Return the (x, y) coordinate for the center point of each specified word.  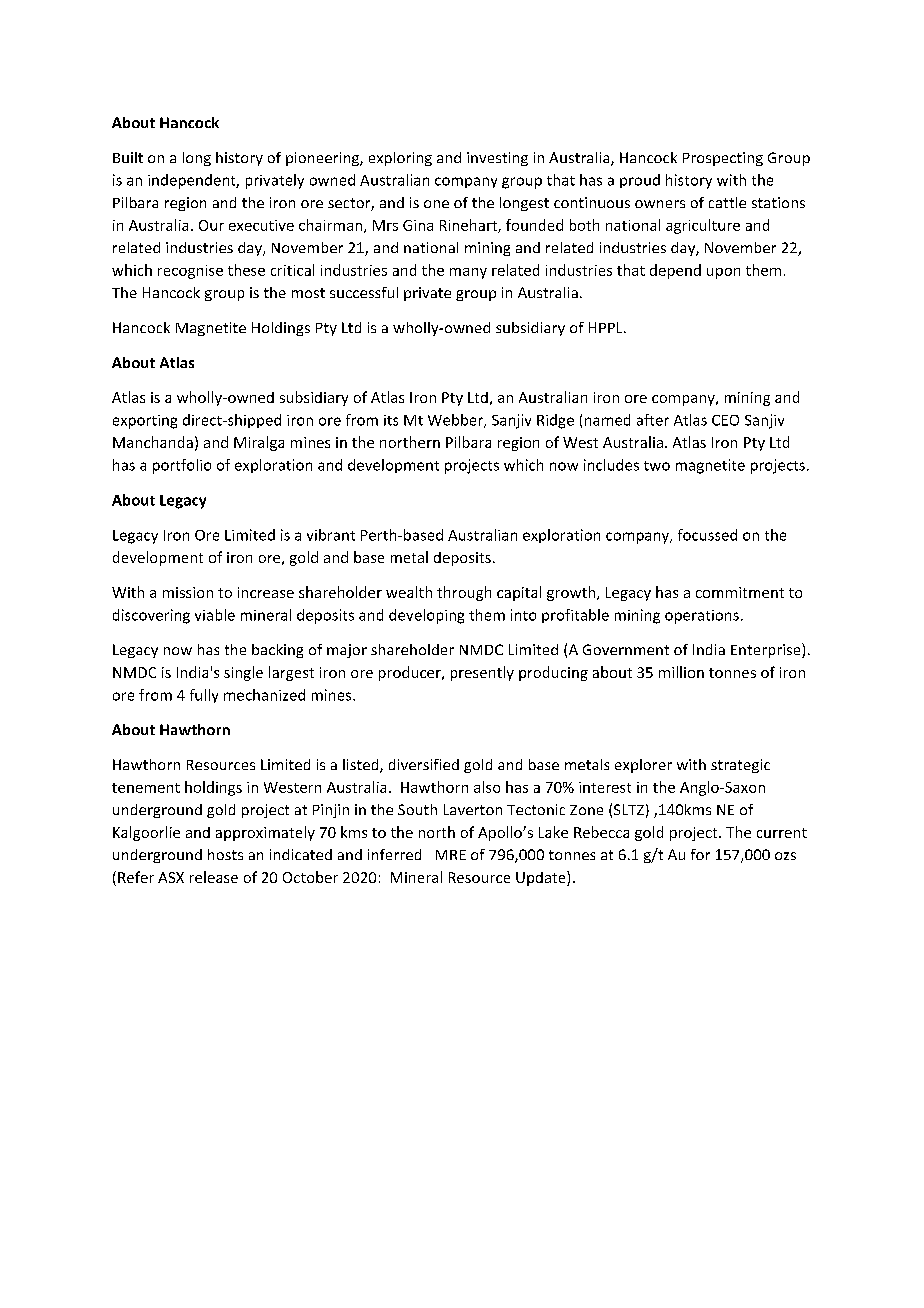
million (681, 672)
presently (482, 673)
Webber (456, 421)
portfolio (182, 466)
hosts (225, 854)
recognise (190, 272)
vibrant (331, 535)
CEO (725, 420)
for (700, 854)
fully (204, 696)
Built (128, 157)
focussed (707, 535)
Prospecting (723, 159)
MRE (451, 855)
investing (497, 159)
